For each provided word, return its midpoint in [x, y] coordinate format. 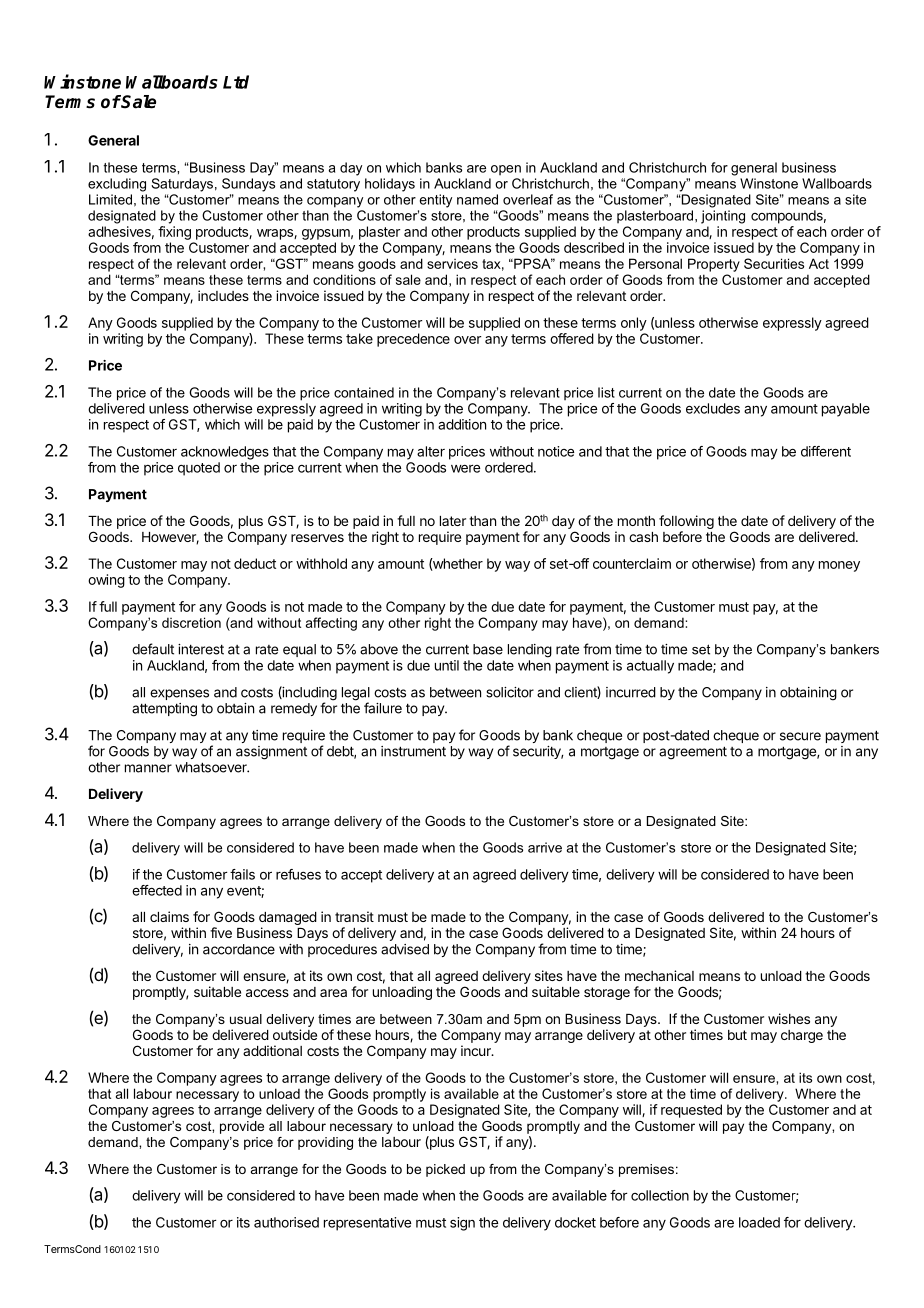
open [506, 170]
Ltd [236, 82]
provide [242, 1127]
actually [650, 667]
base [488, 649]
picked [445, 1170]
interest [201, 649]
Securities [774, 263]
